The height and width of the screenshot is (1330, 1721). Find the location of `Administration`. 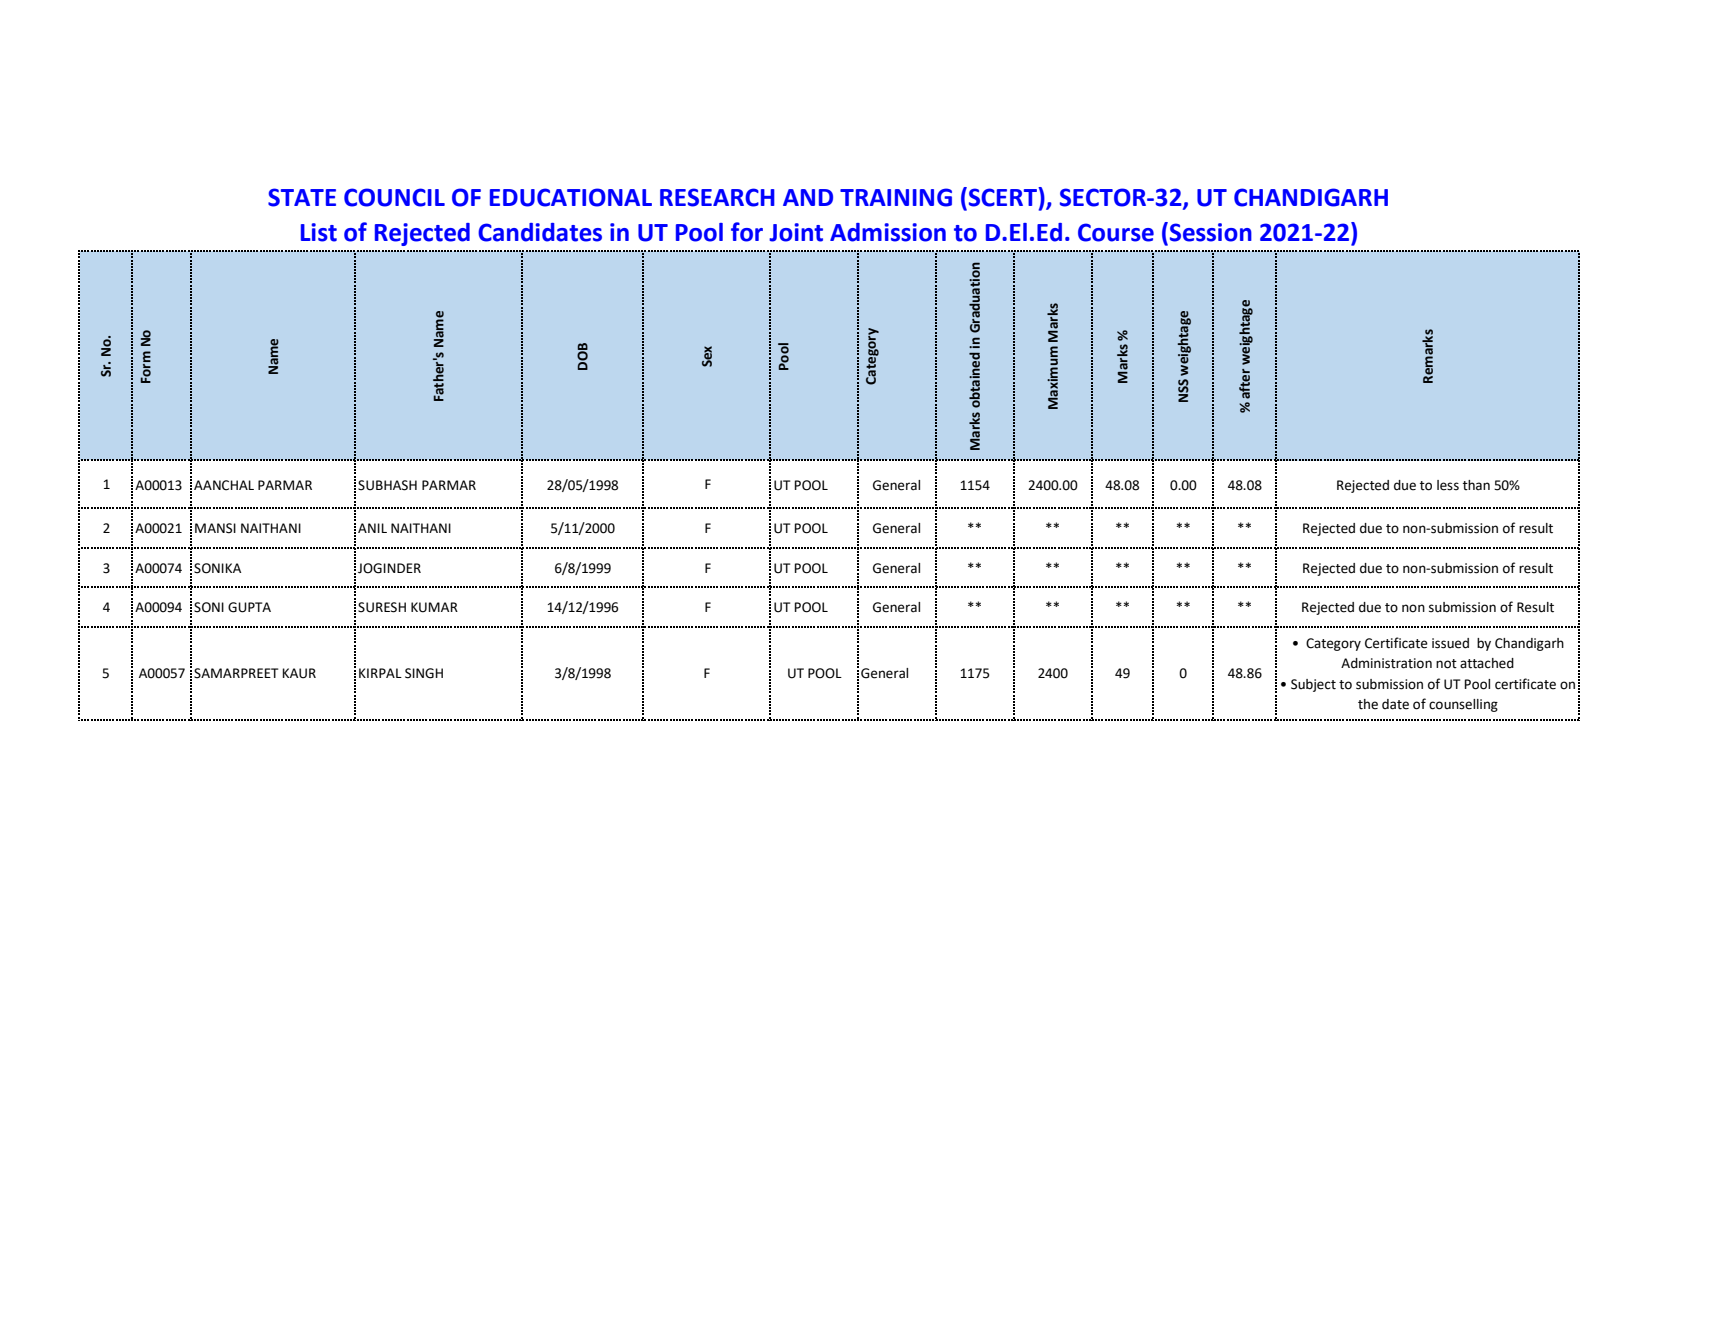

Administration is located at coordinates (1386, 663).
